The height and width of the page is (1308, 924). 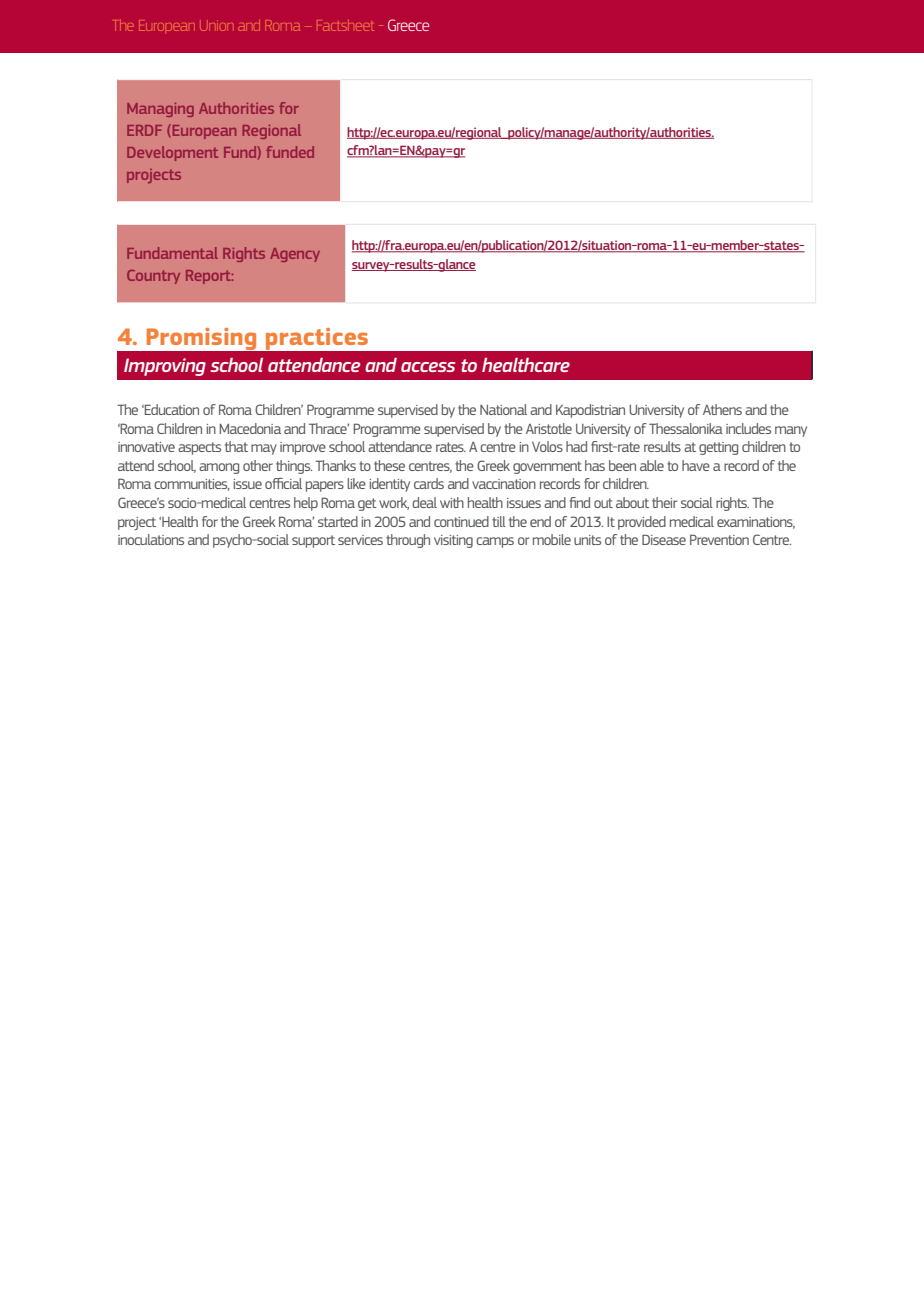 I want to click on Agency, so click(x=295, y=255).
